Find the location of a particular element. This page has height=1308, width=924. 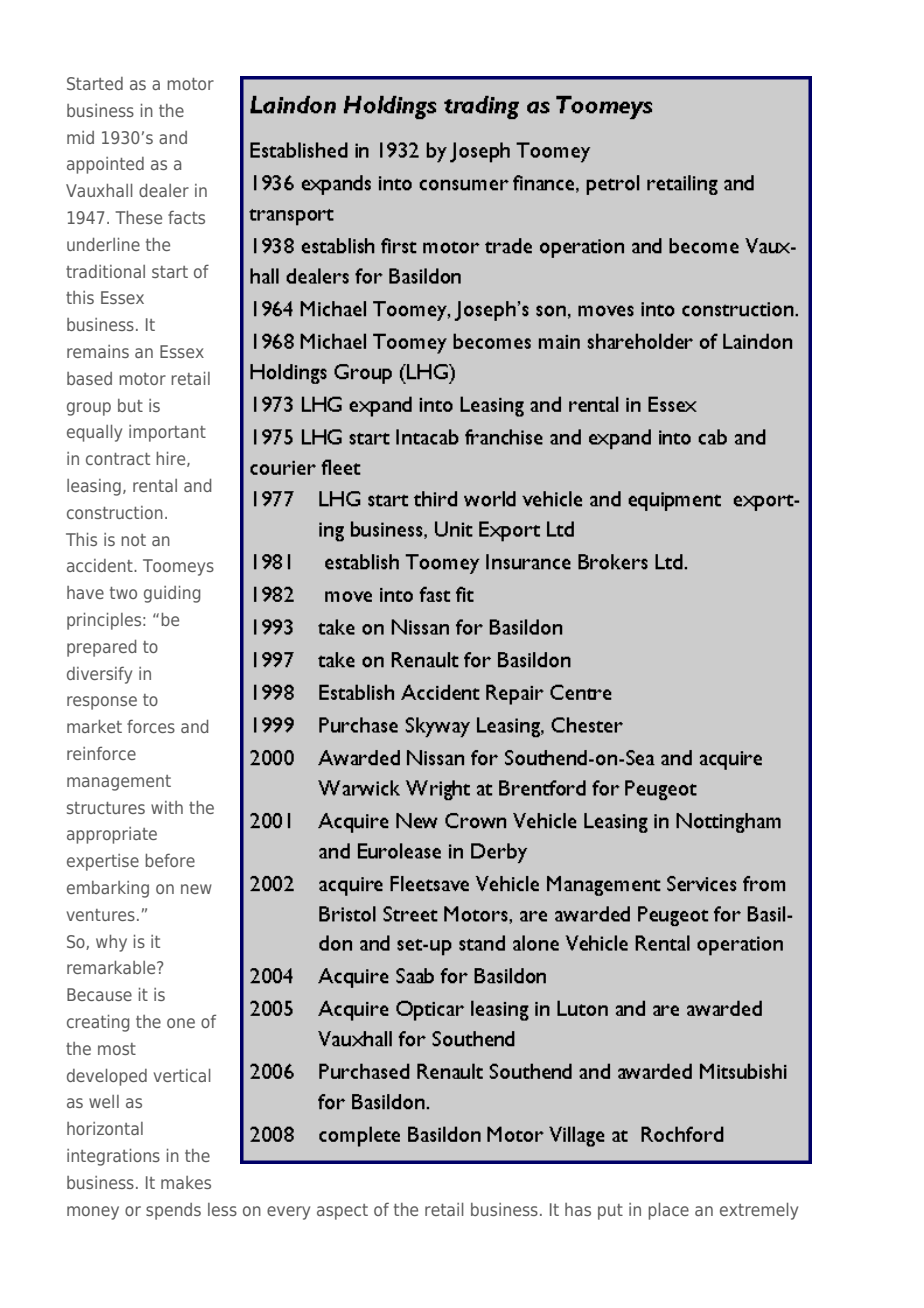

rental is located at coordinates (155, 485).
